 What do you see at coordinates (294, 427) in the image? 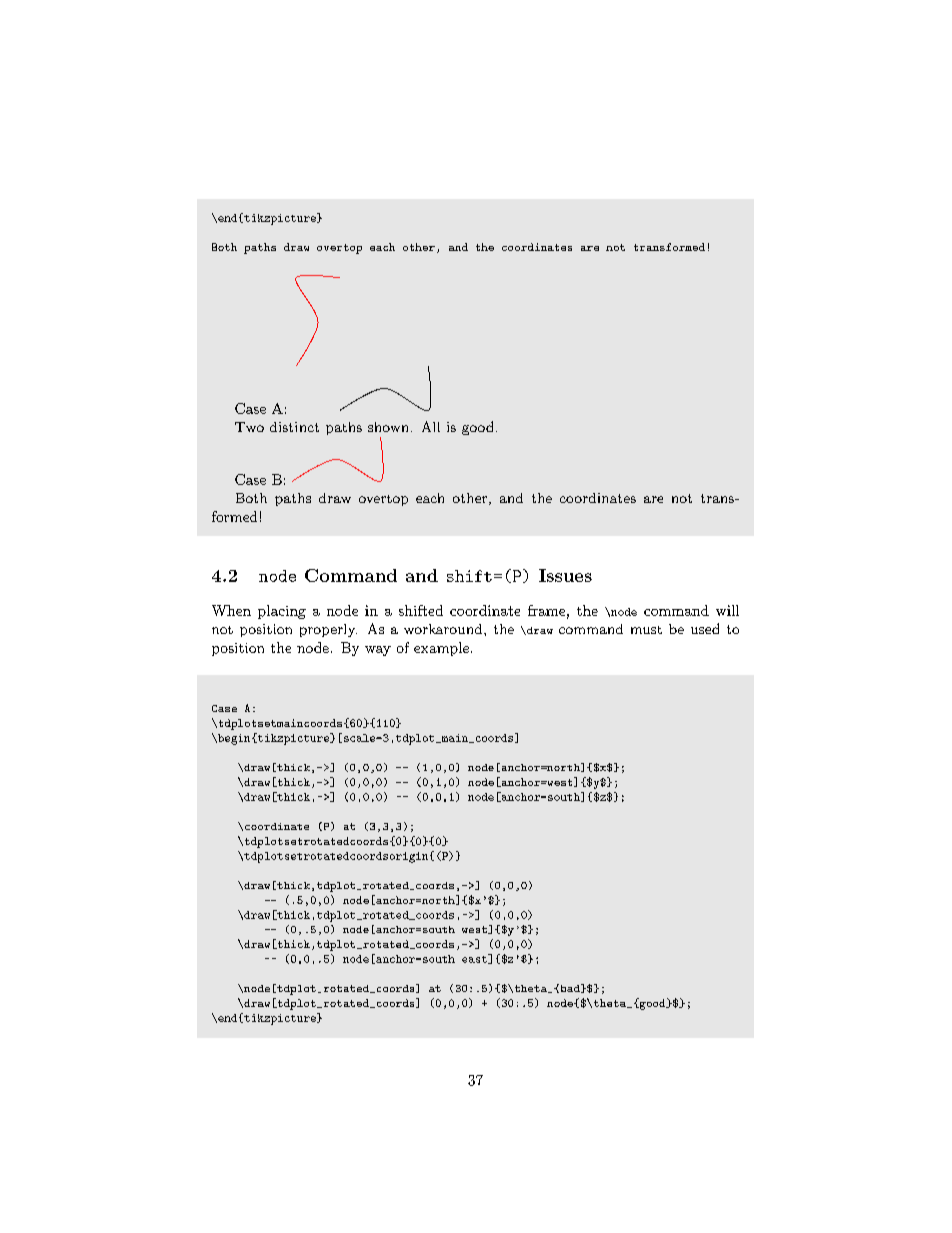
I see `distinct` at bounding box center [294, 427].
